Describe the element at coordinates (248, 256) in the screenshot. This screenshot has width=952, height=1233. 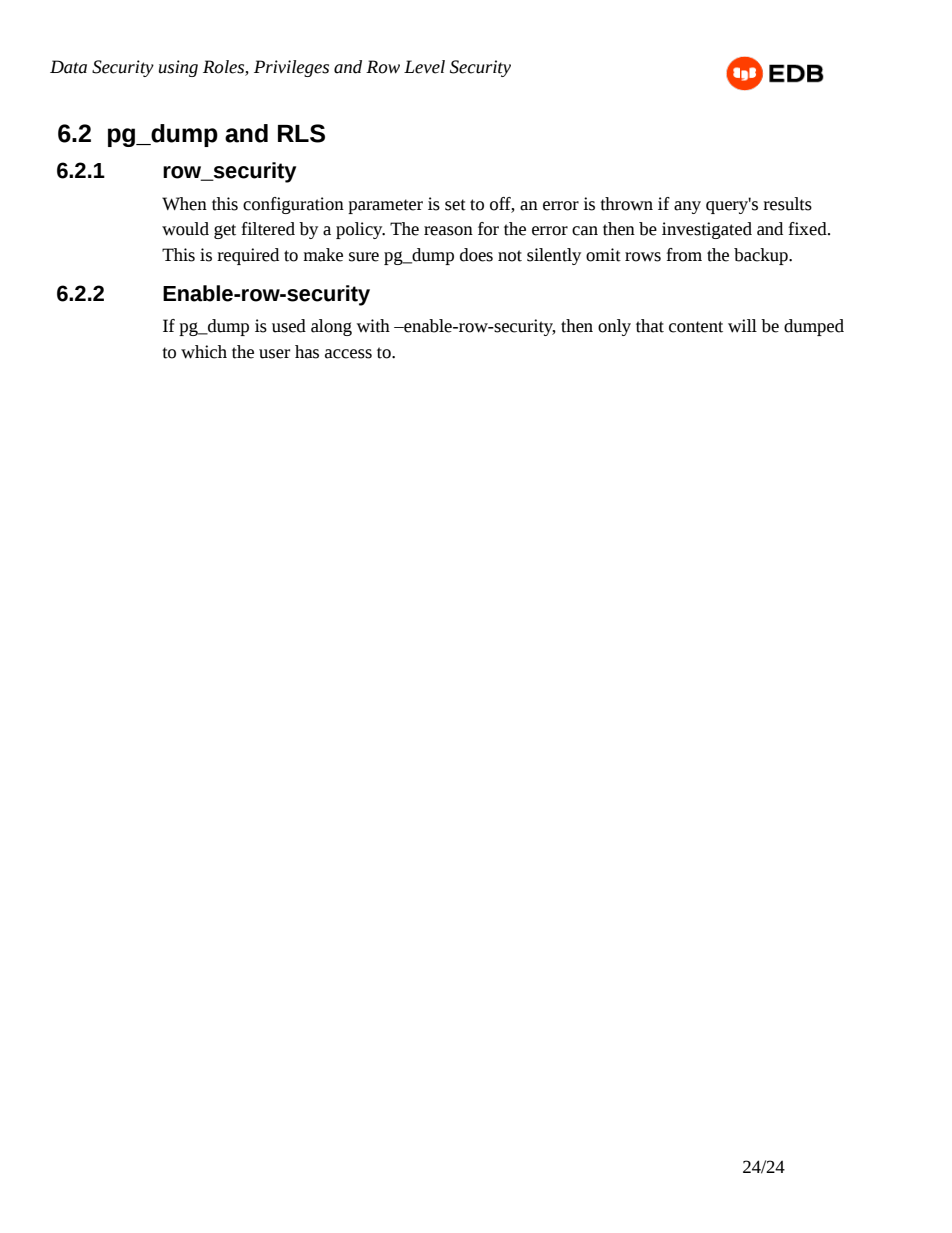
I see `required` at that location.
